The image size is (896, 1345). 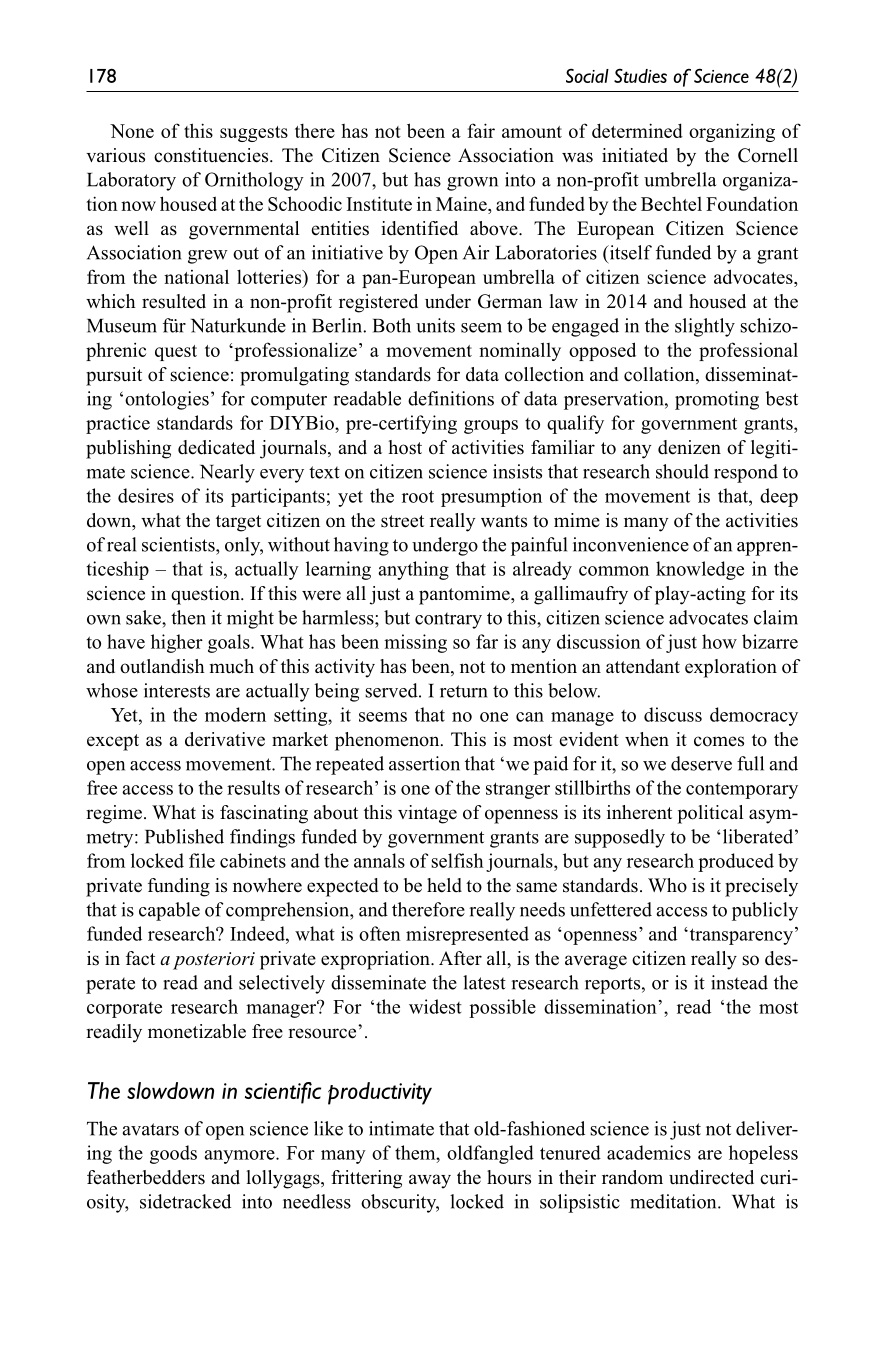 What do you see at coordinates (202, 860) in the screenshot?
I see `file` at bounding box center [202, 860].
